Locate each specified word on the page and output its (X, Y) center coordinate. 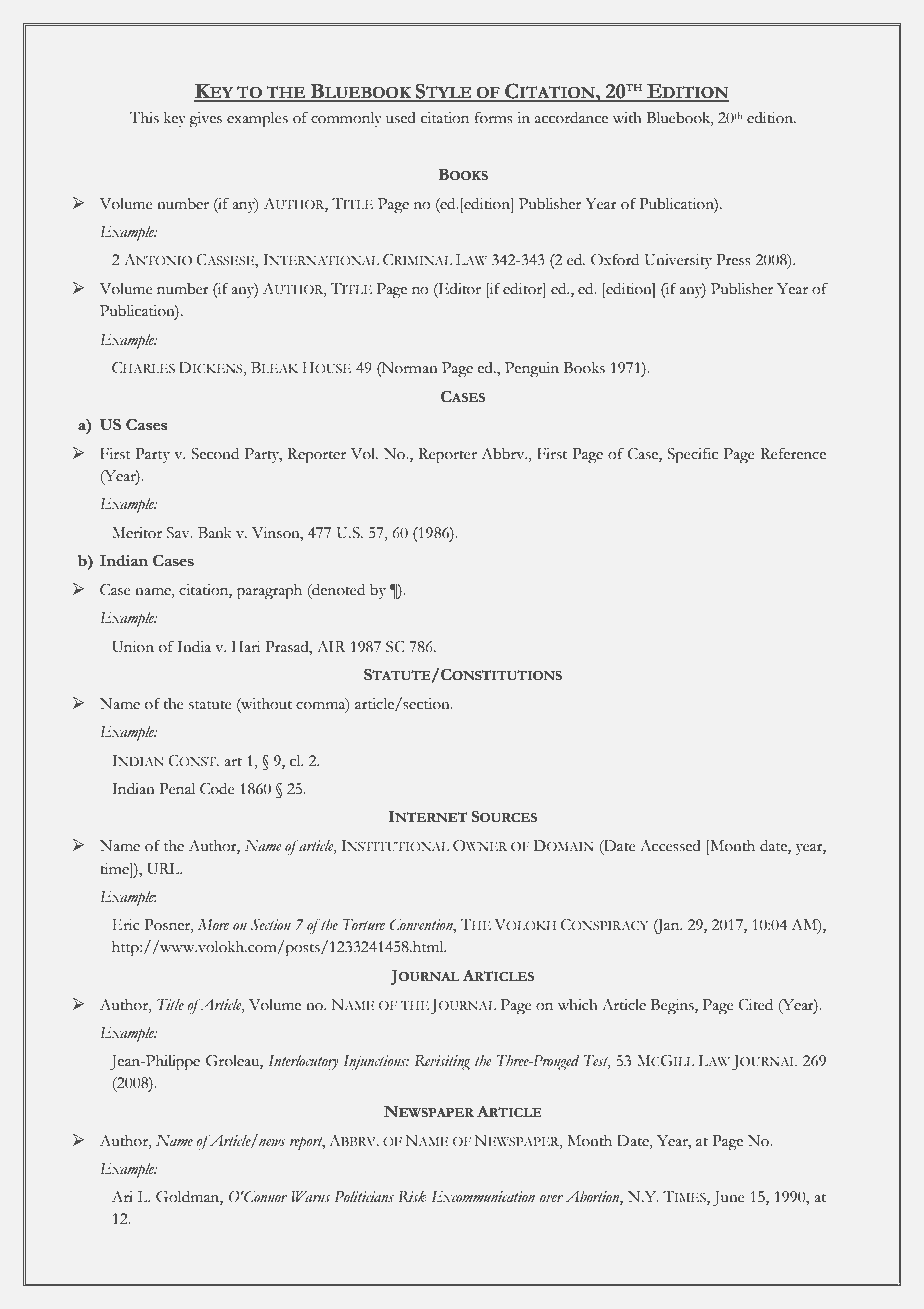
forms (494, 117)
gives (205, 120)
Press (733, 260)
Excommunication (483, 1197)
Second (215, 454)
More (213, 925)
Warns (311, 1197)
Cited (755, 1005)
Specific (692, 455)
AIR (331, 646)
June (729, 1199)
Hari (246, 647)
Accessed (670, 846)
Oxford (615, 259)
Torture (363, 925)
